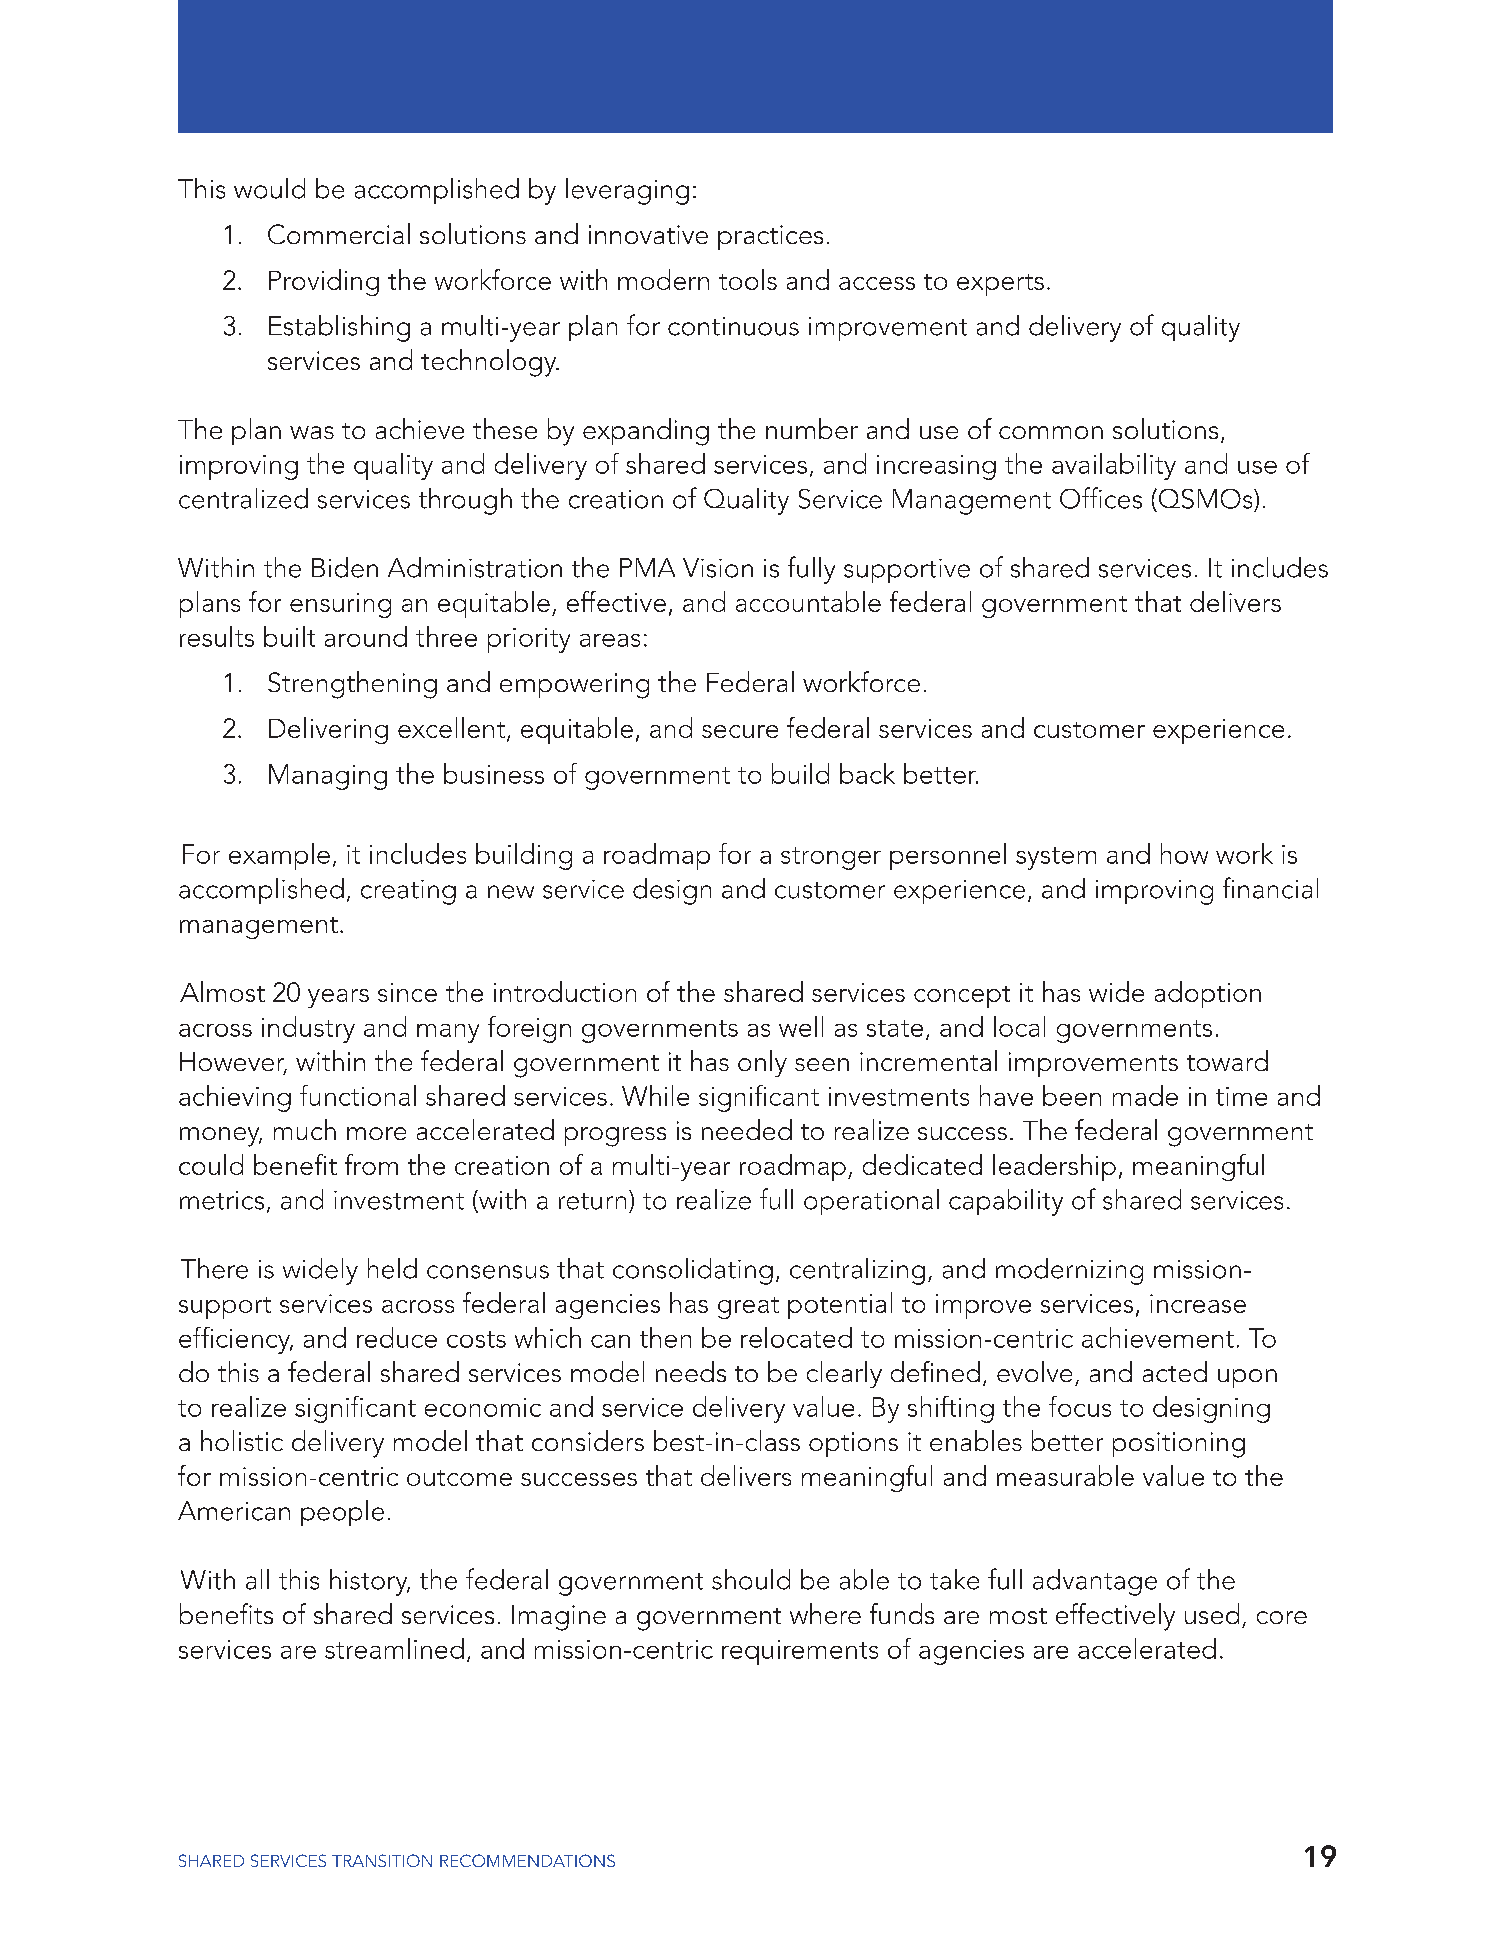 Image resolution: width=1511 pixels, height=1955 pixels. I want to click on experts, so click(1000, 285).
